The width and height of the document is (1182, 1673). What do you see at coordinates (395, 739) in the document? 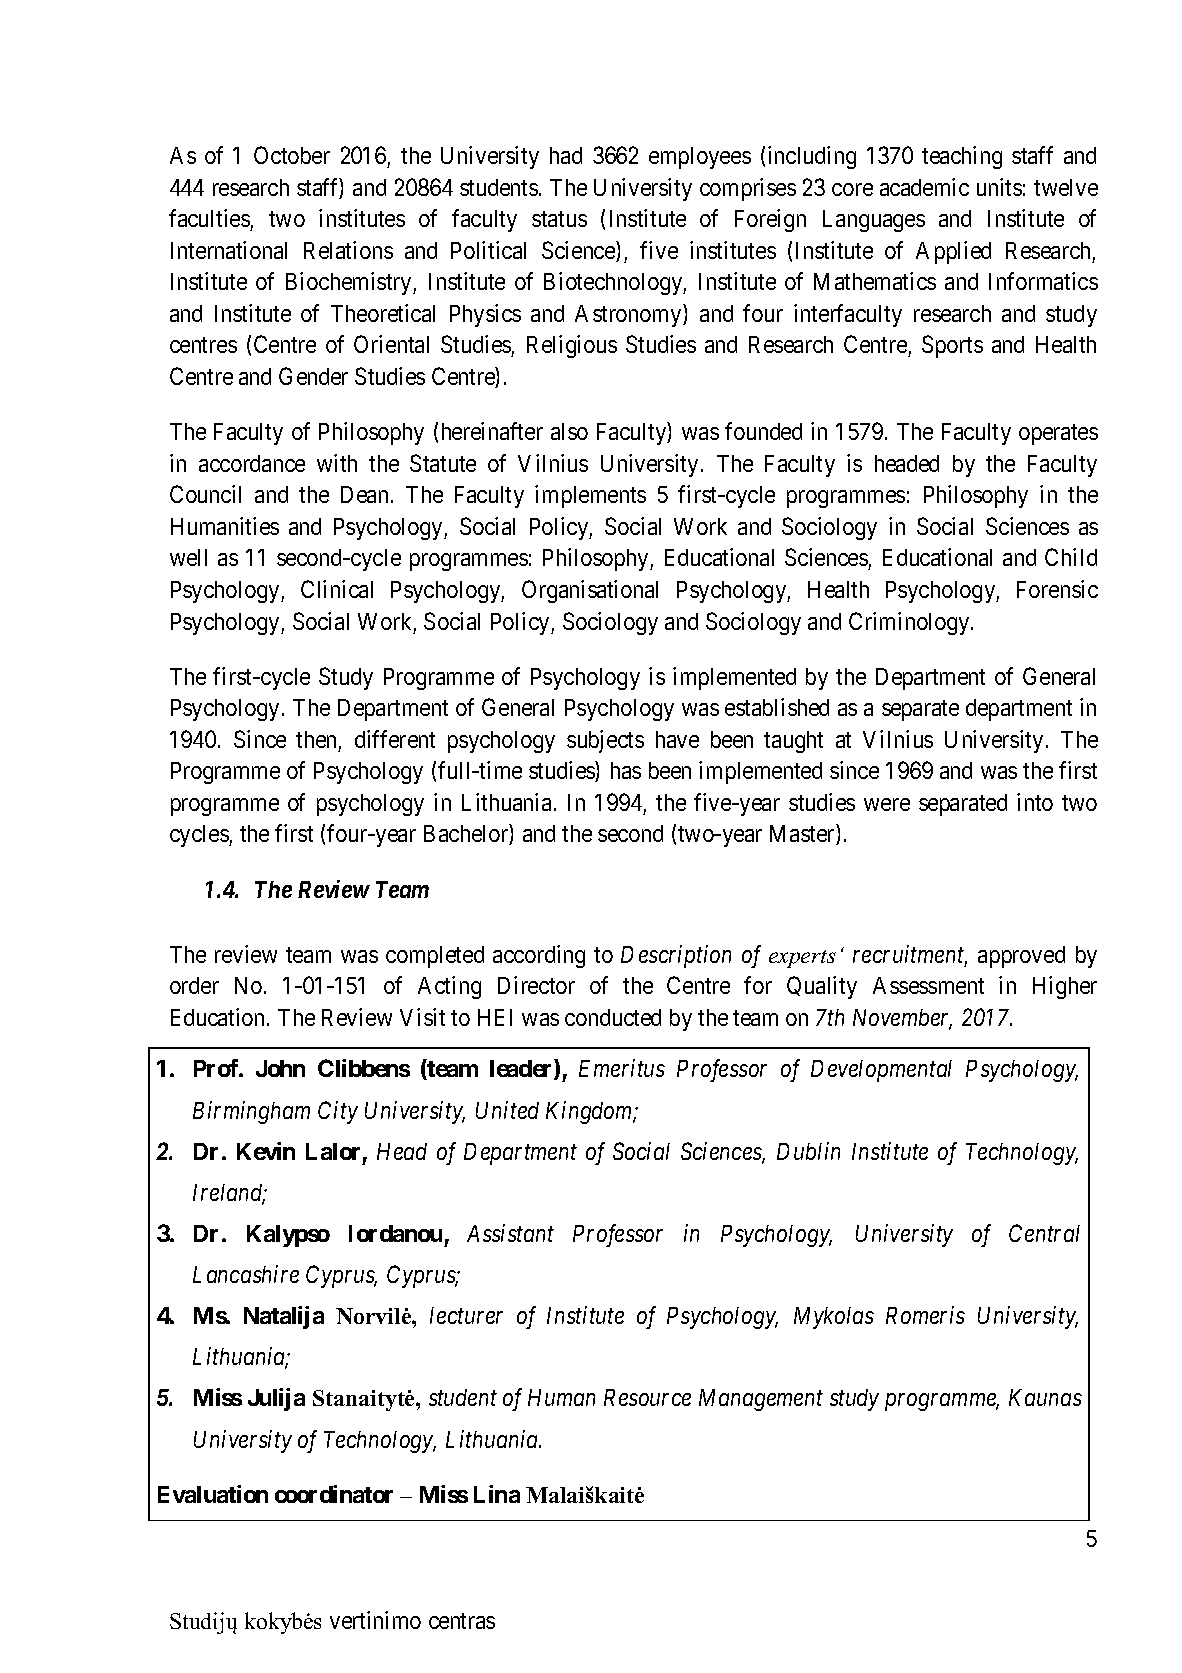
I see `different` at bounding box center [395, 739].
